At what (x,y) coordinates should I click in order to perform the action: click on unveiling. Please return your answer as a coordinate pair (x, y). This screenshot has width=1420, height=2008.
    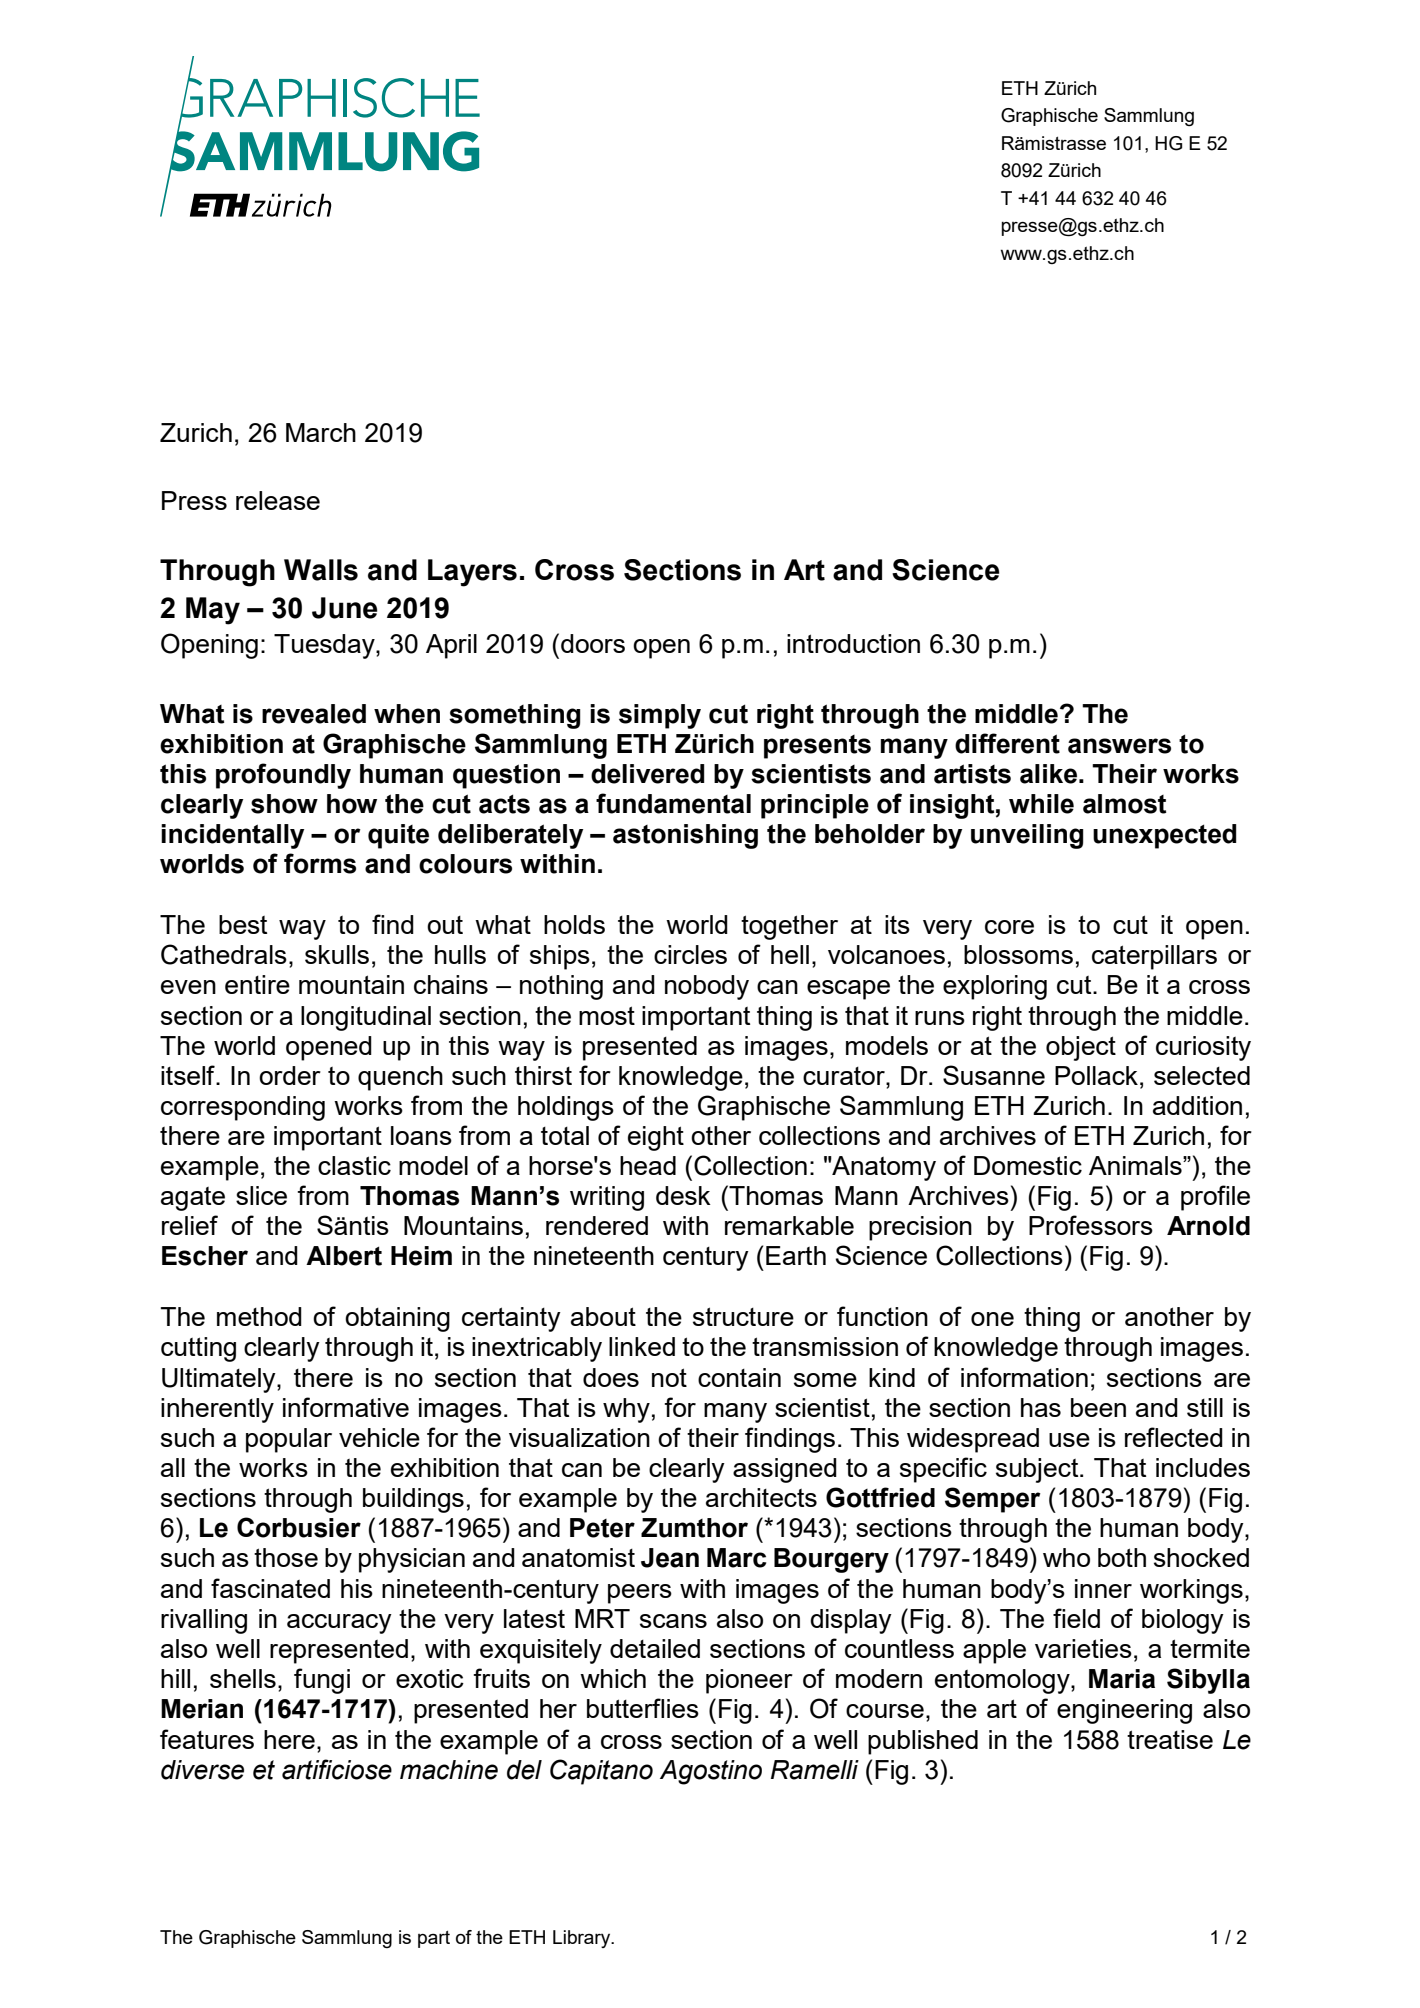
    Looking at the image, I should click on (1027, 836).
